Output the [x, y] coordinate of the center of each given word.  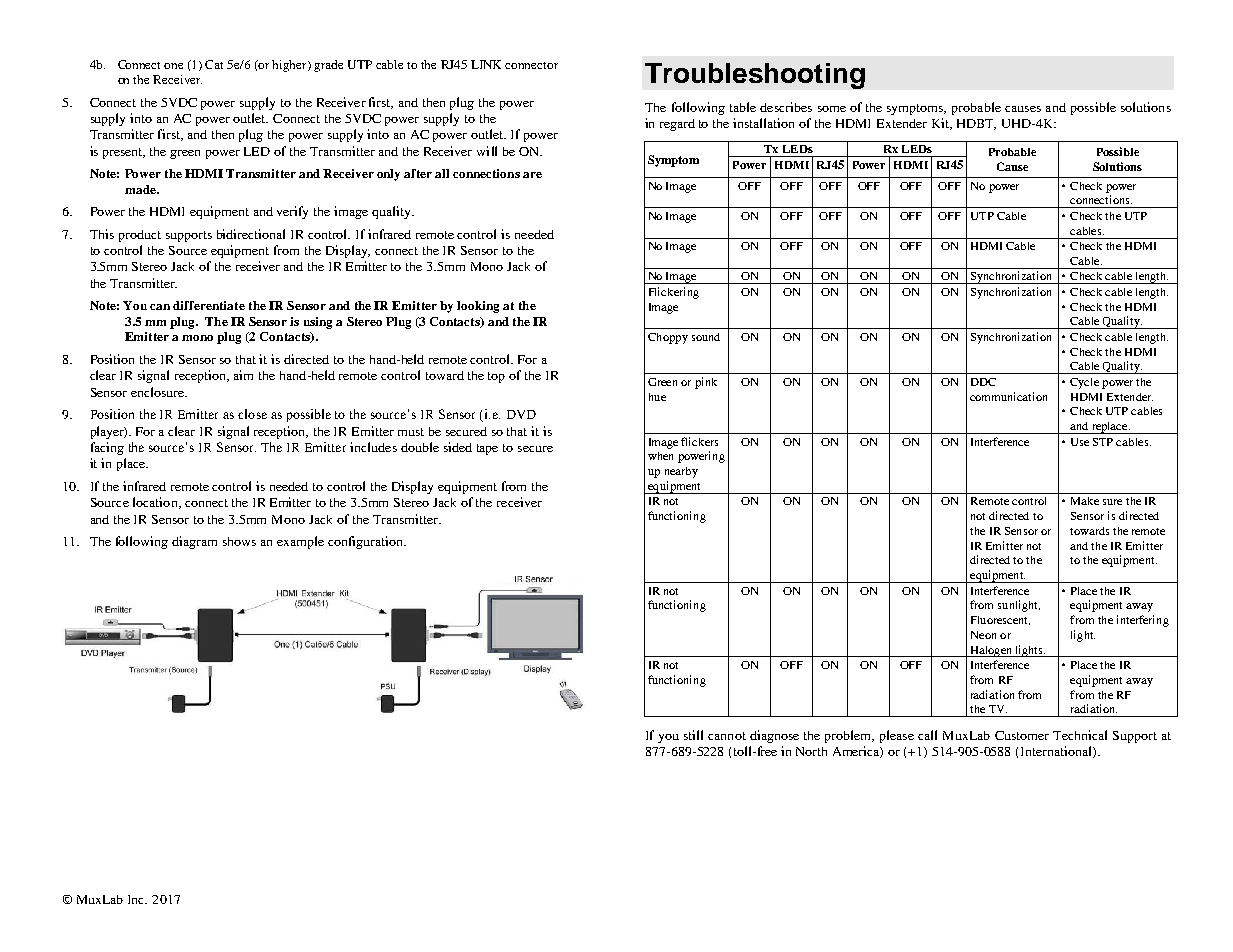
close [252, 414]
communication [1008, 396]
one [173, 66]
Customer [1022, 735]
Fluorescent [1000, 620]
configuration [367, 542]
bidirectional [251, 234]
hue [657, 397]
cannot [727, 736]
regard [677, 125]
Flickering [674, 293]
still [693, 735]
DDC [983, 382]
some [832, 109]
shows [239, 541]
